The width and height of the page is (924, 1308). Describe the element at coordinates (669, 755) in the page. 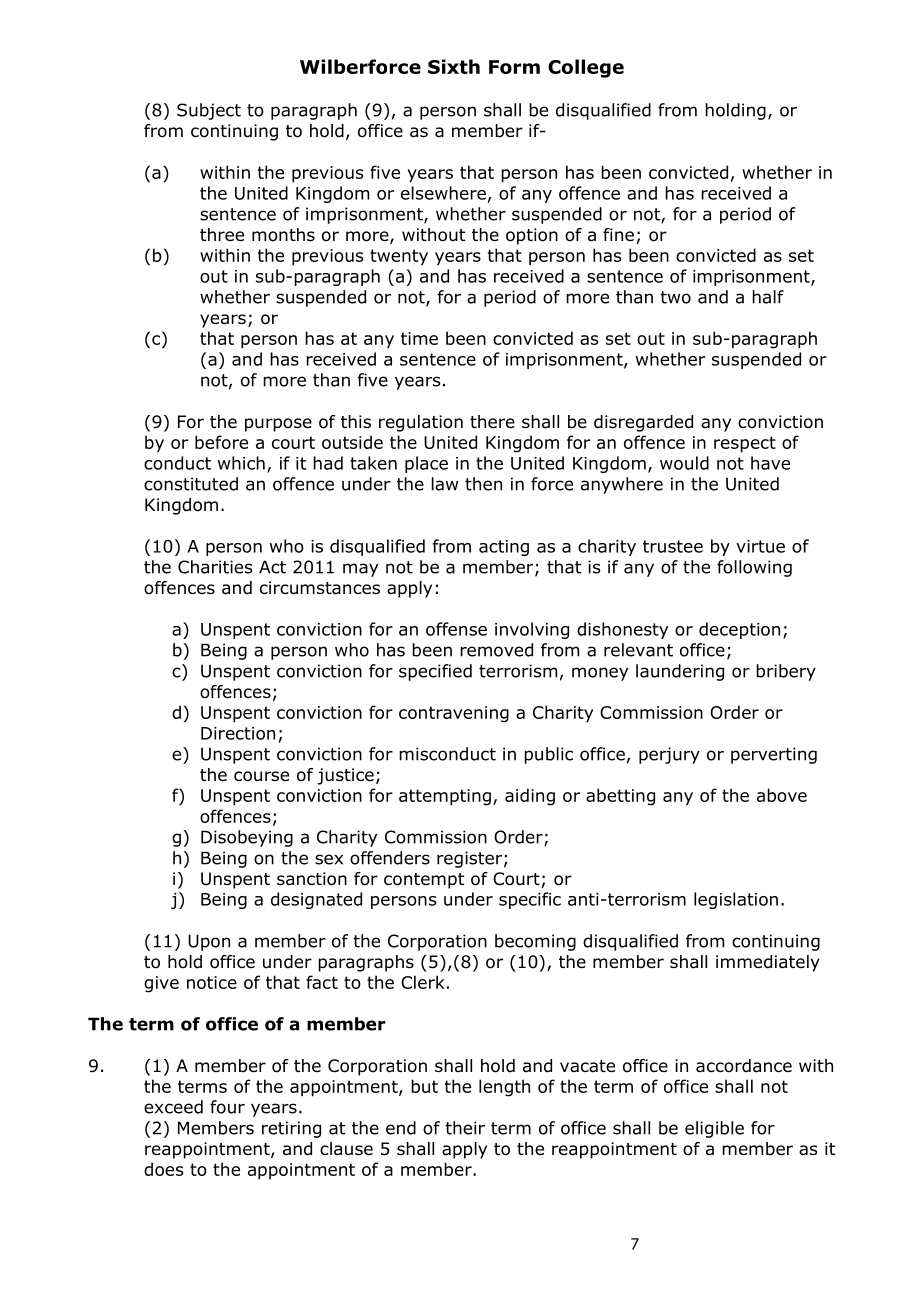

I see `perjury` at that location.
